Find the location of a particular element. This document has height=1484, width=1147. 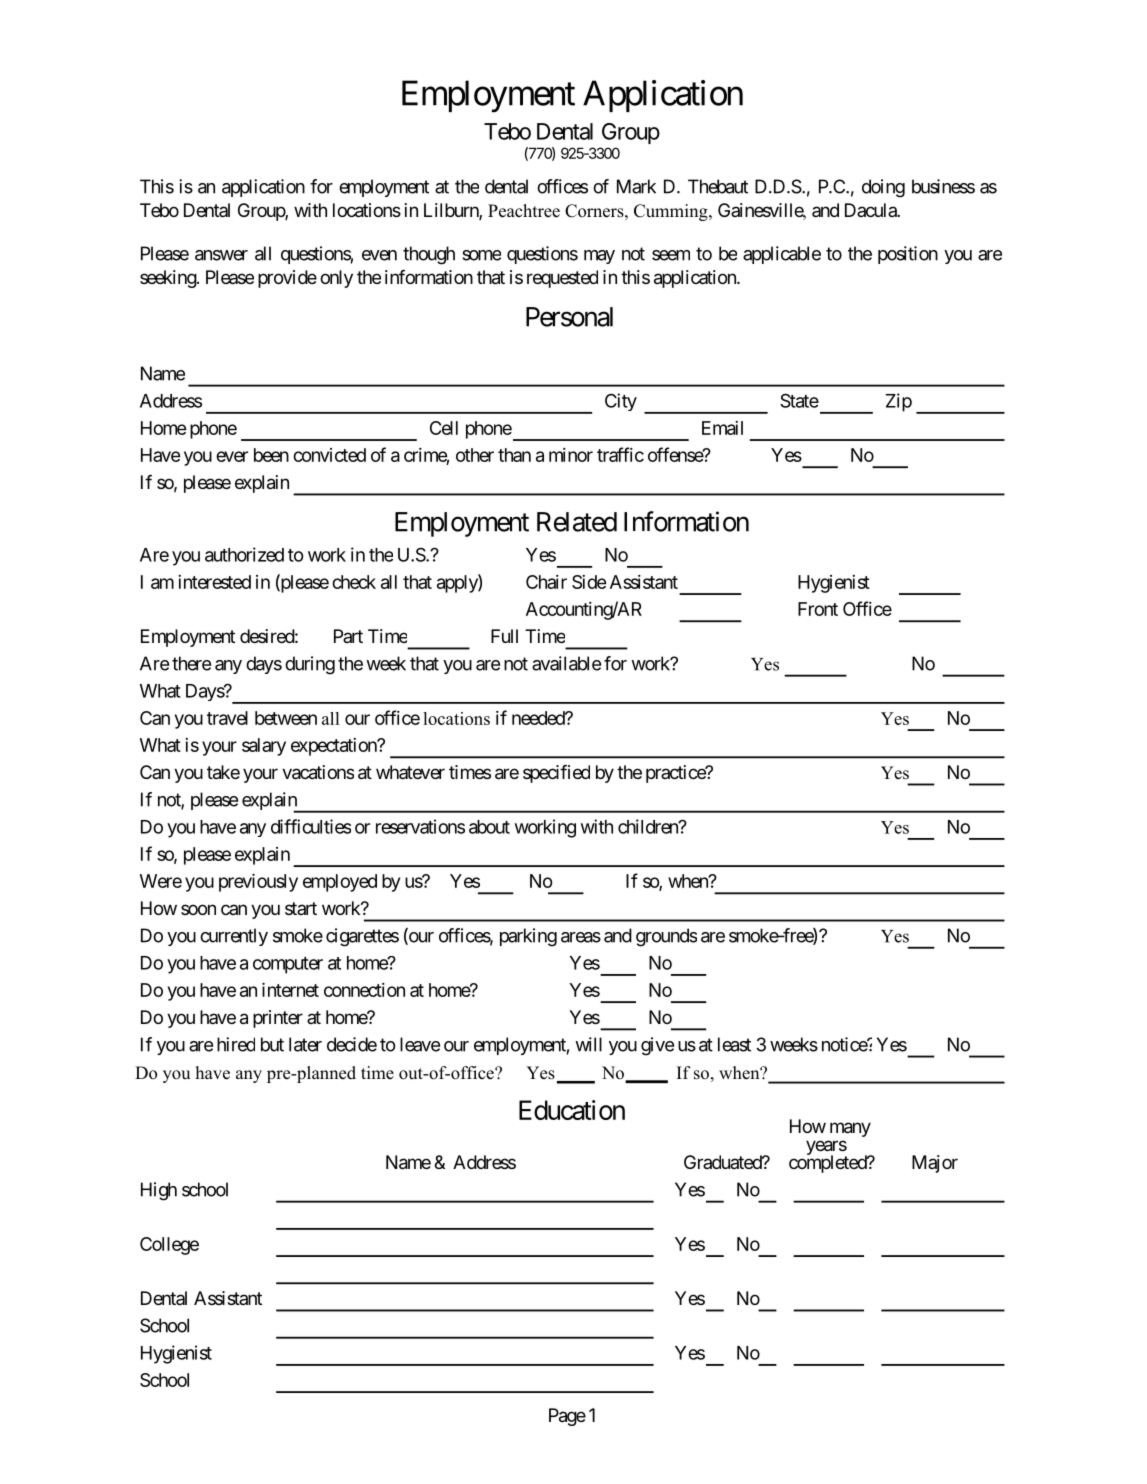

High is located at coordinates (159, 1191).
